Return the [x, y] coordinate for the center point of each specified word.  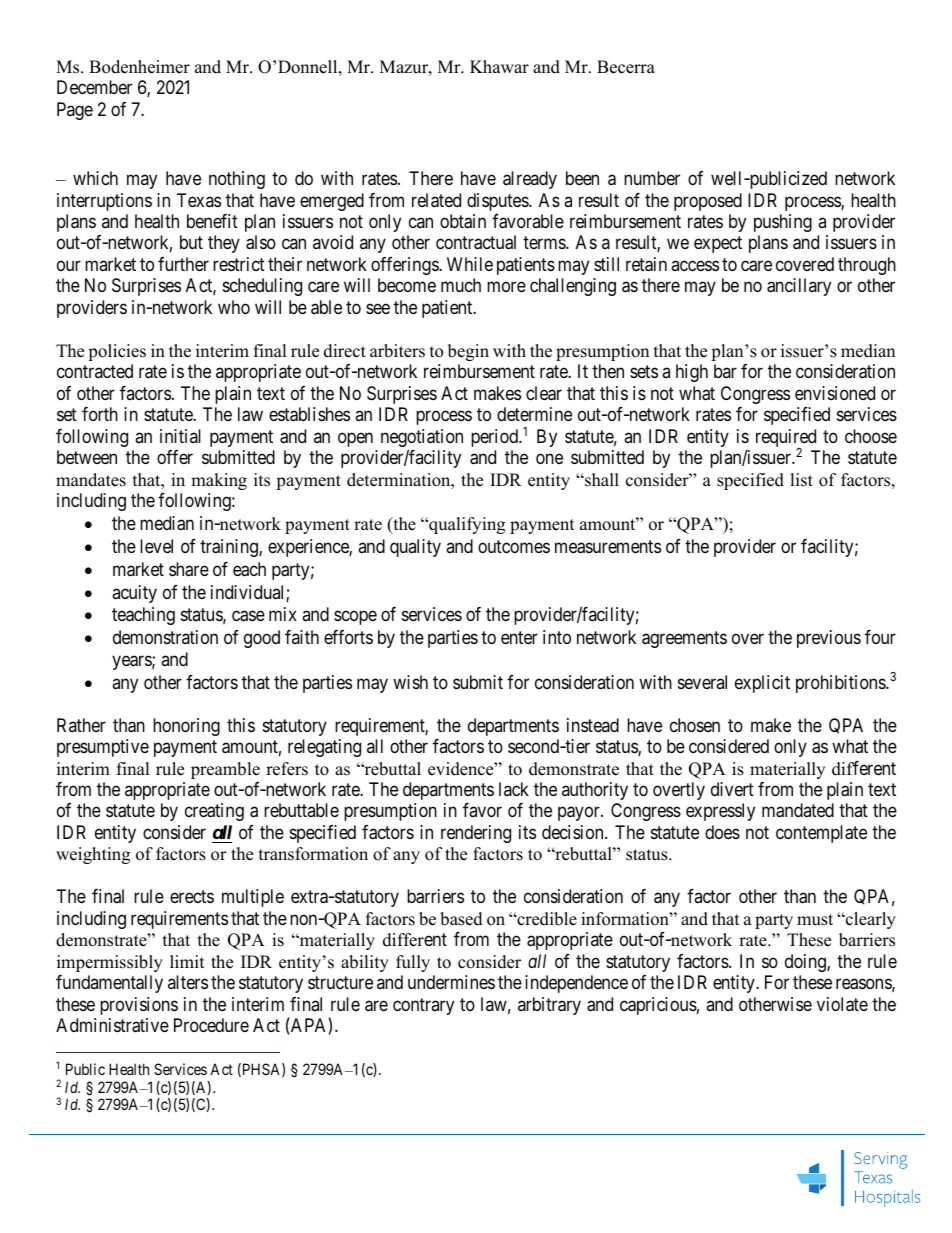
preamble [225, 770]
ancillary [799, 287]
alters [188, 982]
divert [732, 789]
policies [117, 352]
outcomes [514, 546]
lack [514, 789]
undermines [451, 982]
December [94, 87]
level [156, 546]
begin [468, 352]
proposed [708, 202]
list [801, 480]
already [530, 180]
